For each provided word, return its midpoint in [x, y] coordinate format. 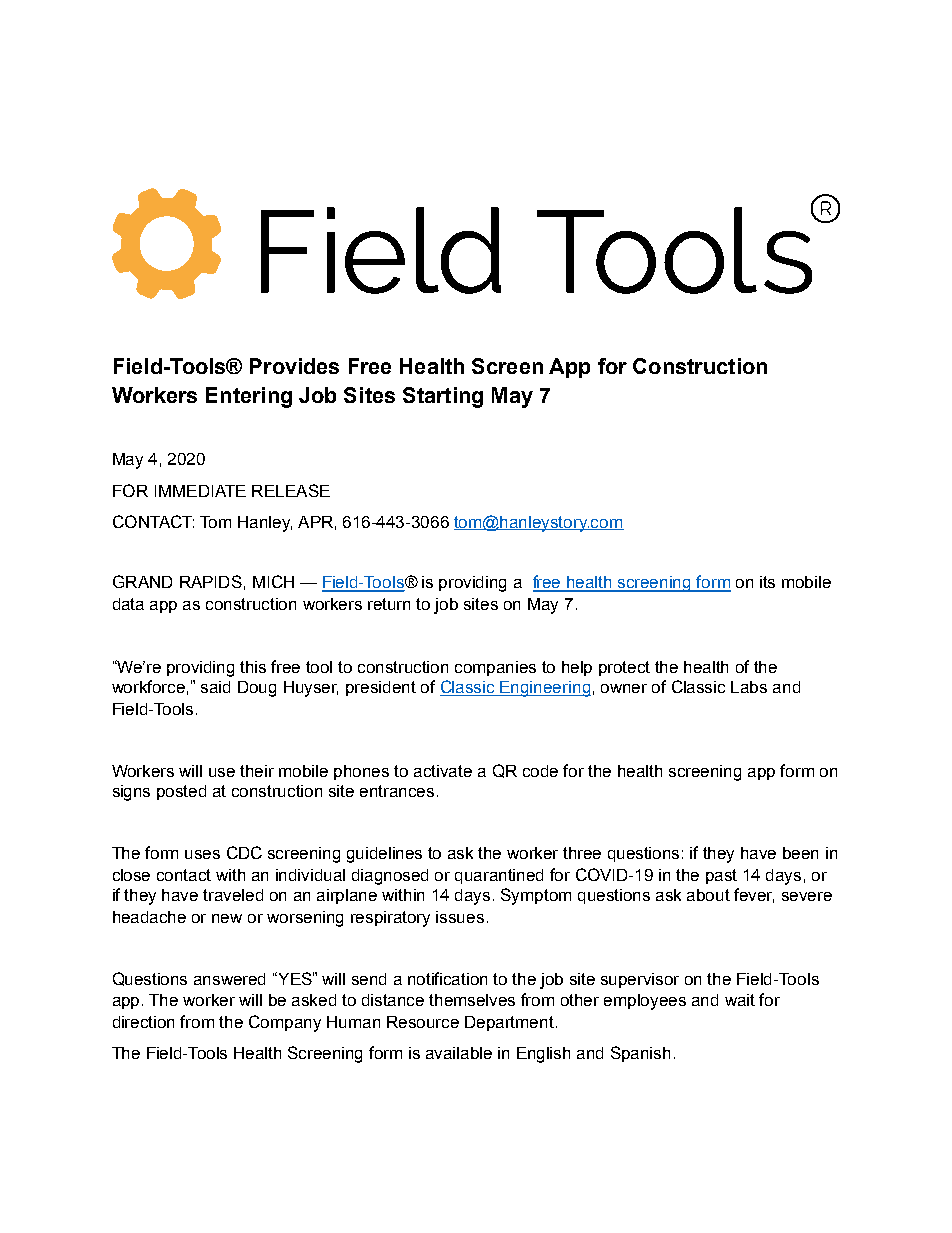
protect [624, 668]
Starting [443, 397]
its [767, 582]
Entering [249, 397]
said [215, 687]
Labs [749, 687]
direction [143, 1022]
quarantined [499, 876]
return [389, 604]
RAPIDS [211, 581]
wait [740, 1000]
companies [495, 668]
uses [202, 854]
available [459, 1053]
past [721, 876]
